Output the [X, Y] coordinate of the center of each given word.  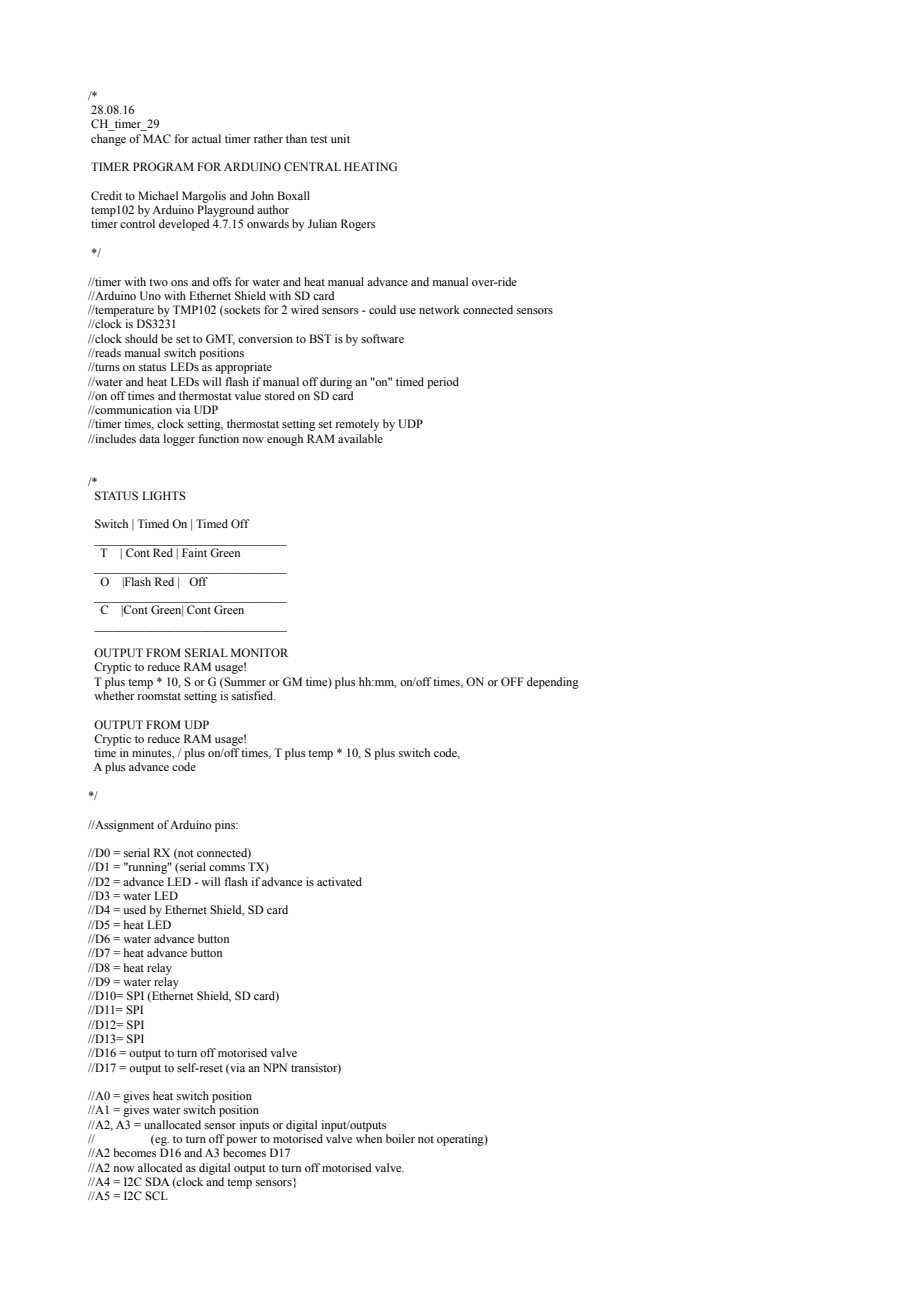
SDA [157, 1181]
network [439, 309]
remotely [357, 425]
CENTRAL [312, 166]
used [134, 909]
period [443, 383]
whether [114, 695]
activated [339, 881]
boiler [400, 1138]
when [369, 1138]
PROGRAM [163, 166]
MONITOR [259, 652]
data [149, 438]
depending [553, 683]
